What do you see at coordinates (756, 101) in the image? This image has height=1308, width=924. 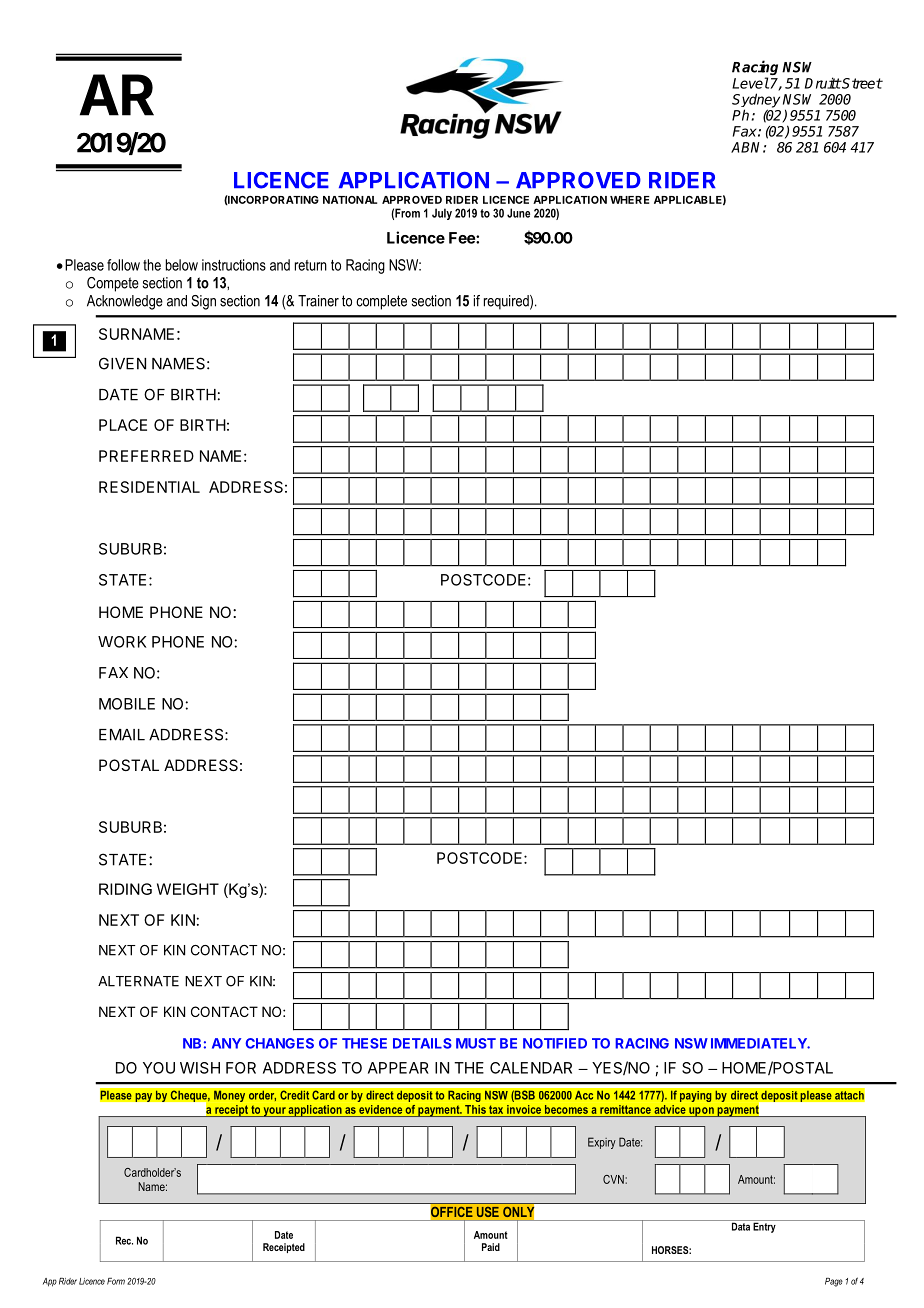 I see `Sydney` at bounding box center [756, 101].
